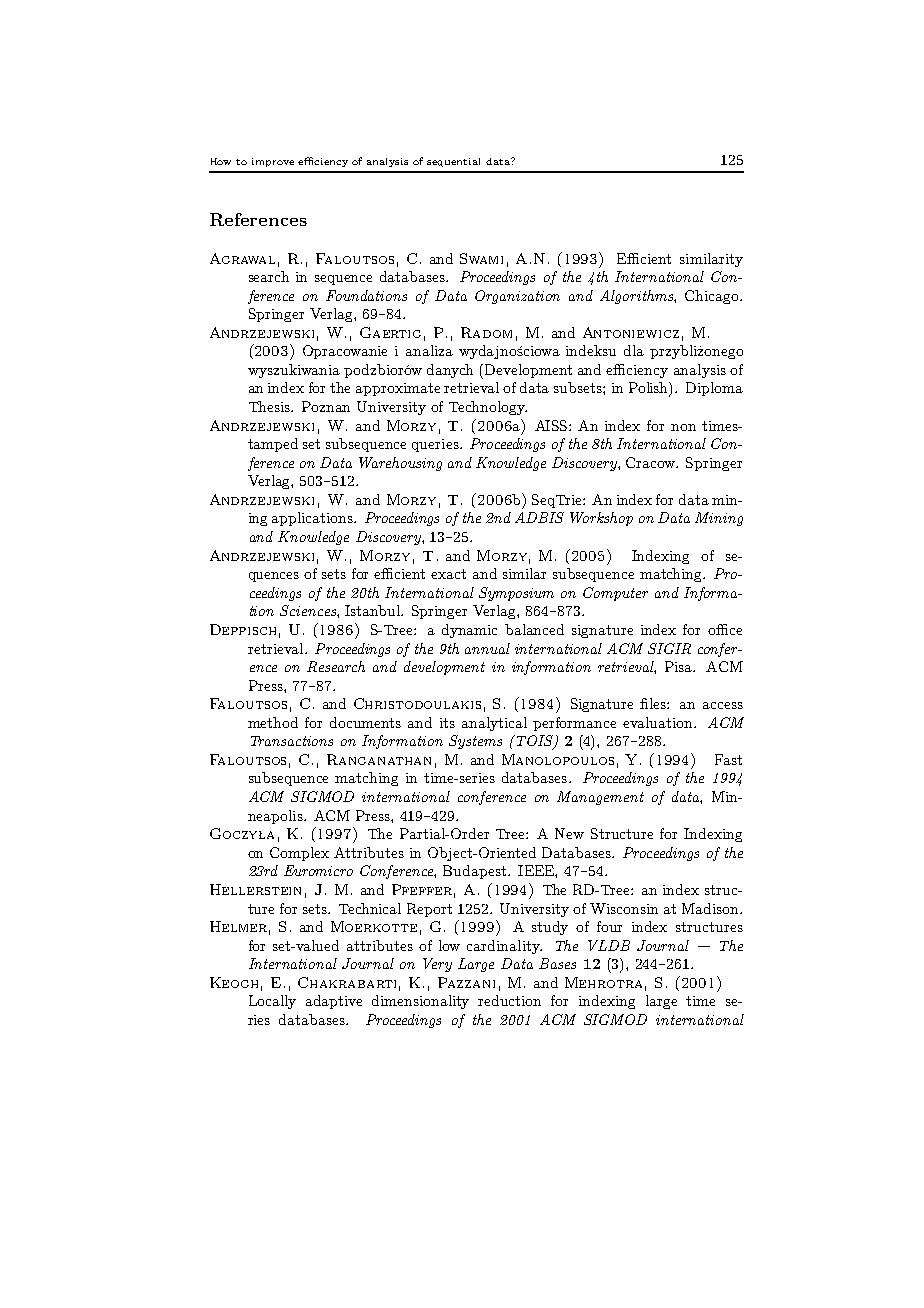  What do you see at coordinates (449, 945) in the image?
I see `low` at bounding box center [449, 945].
